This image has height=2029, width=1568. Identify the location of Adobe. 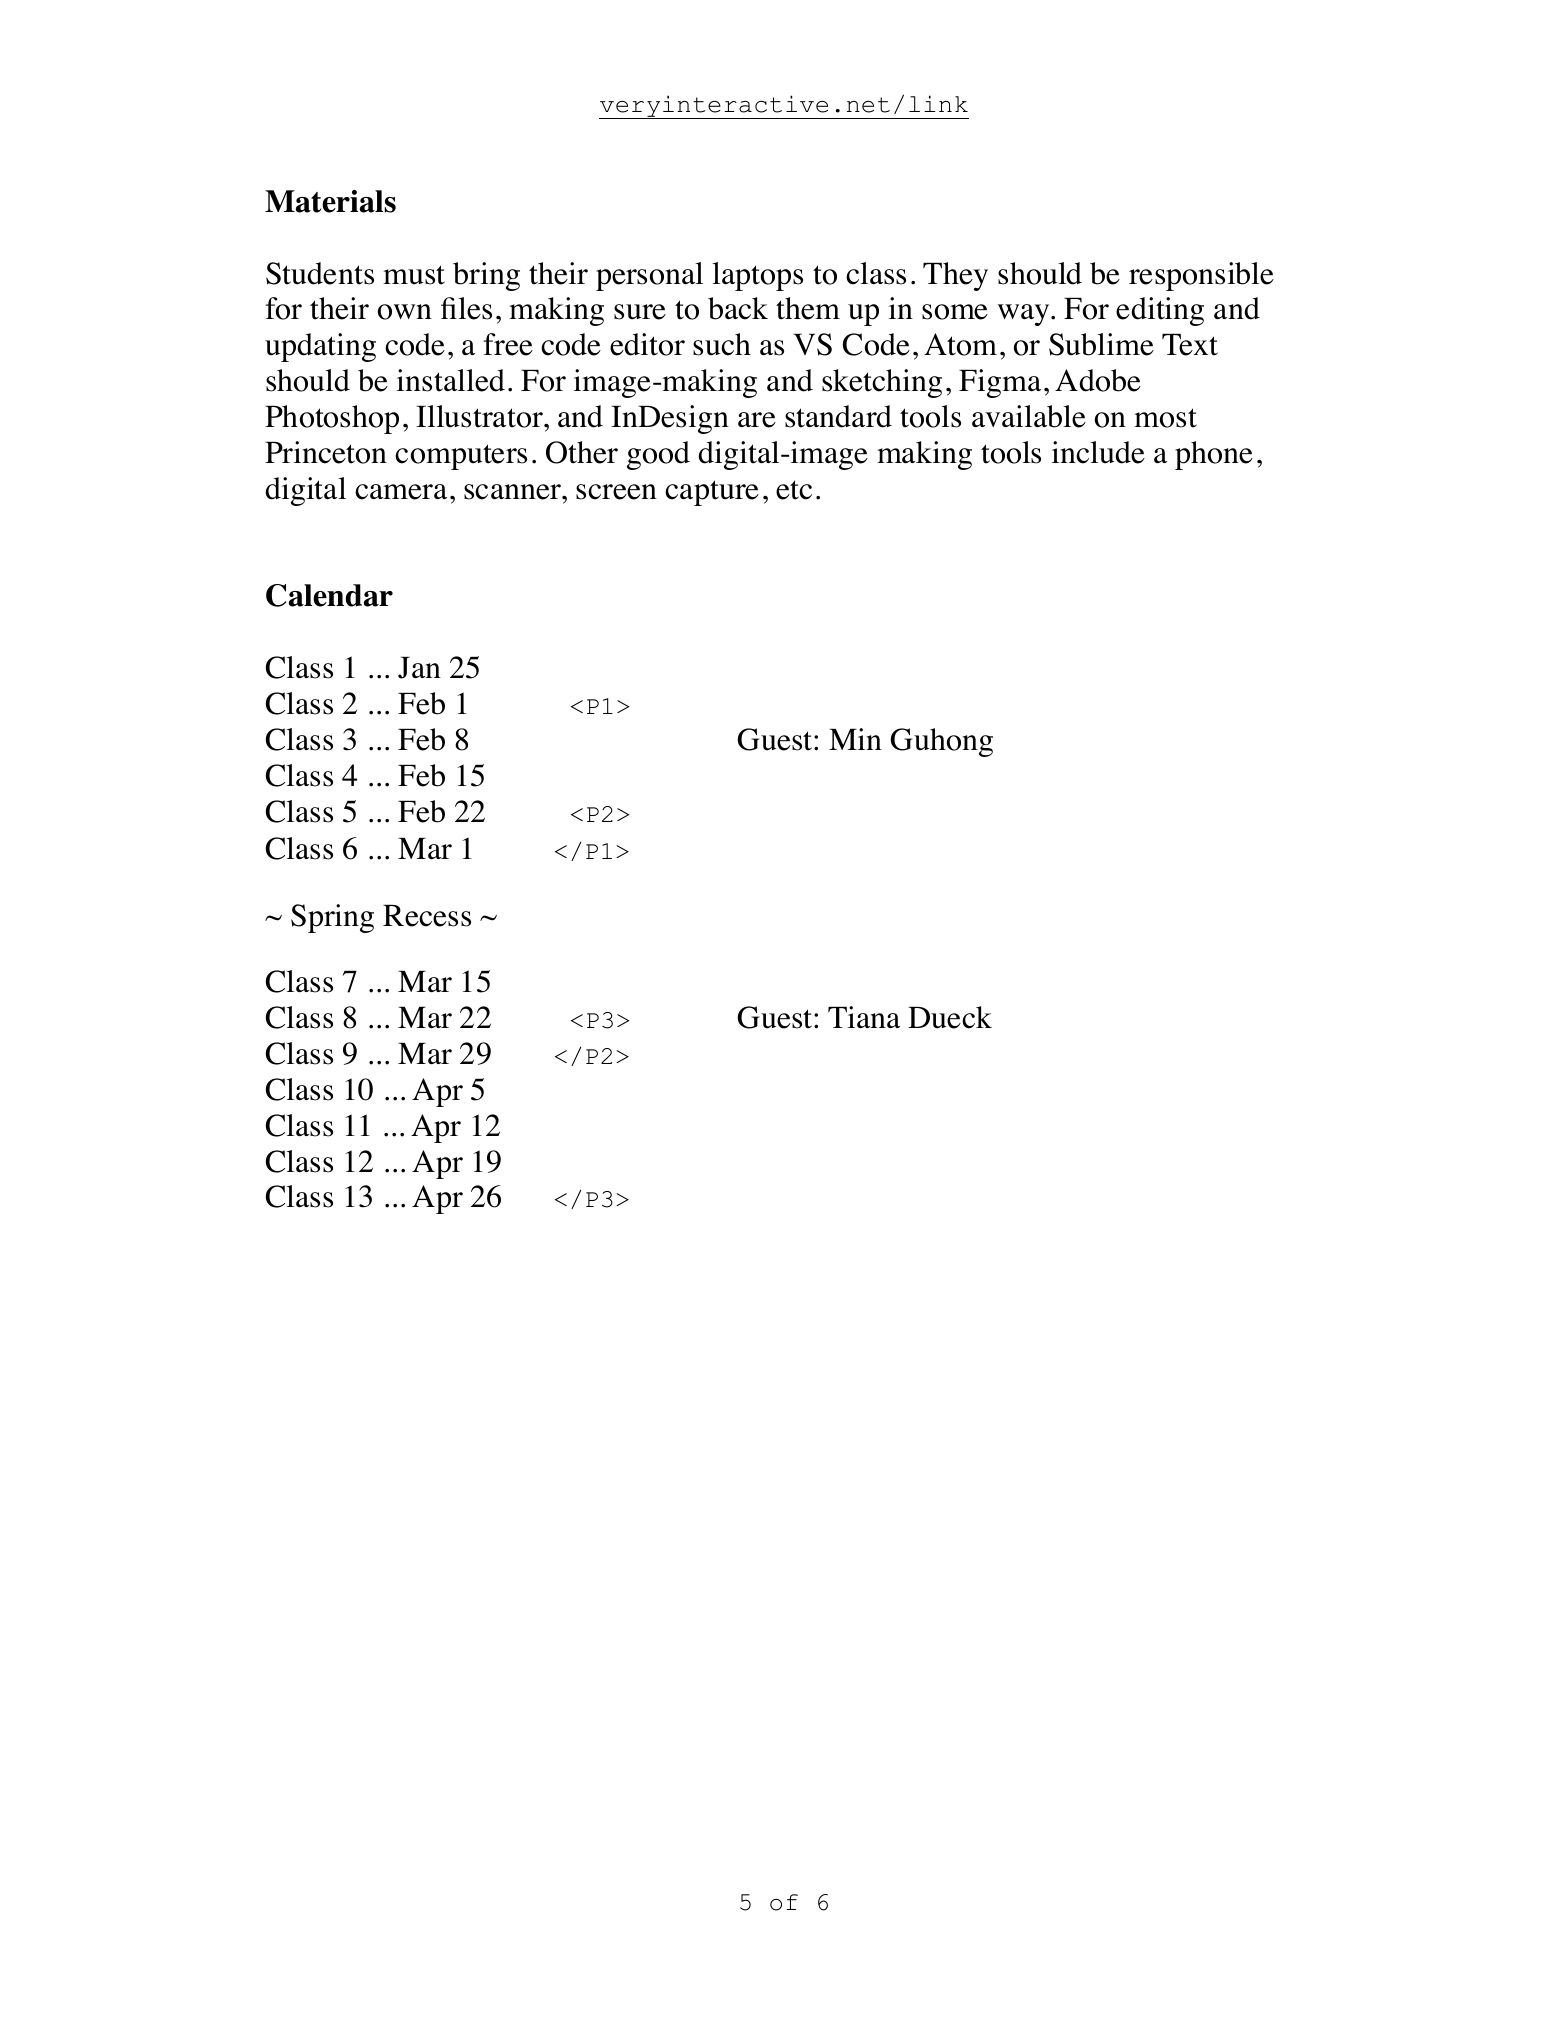
(1098, 380).
